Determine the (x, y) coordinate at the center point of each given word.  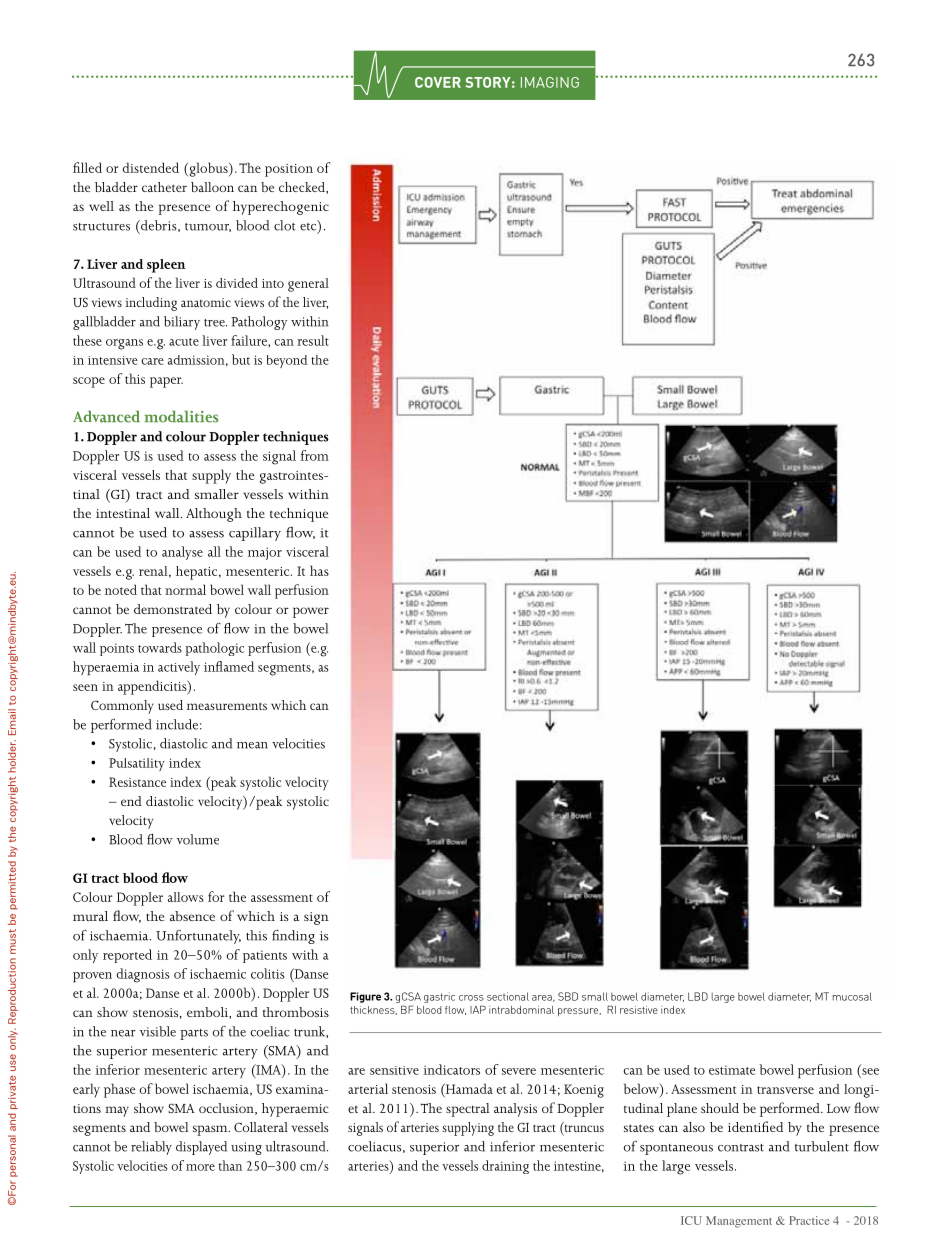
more (200, 1167)
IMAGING (550, 82)
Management (739, 1222)
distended (151, 167)
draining (505, 1167)
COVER (438, 82)
